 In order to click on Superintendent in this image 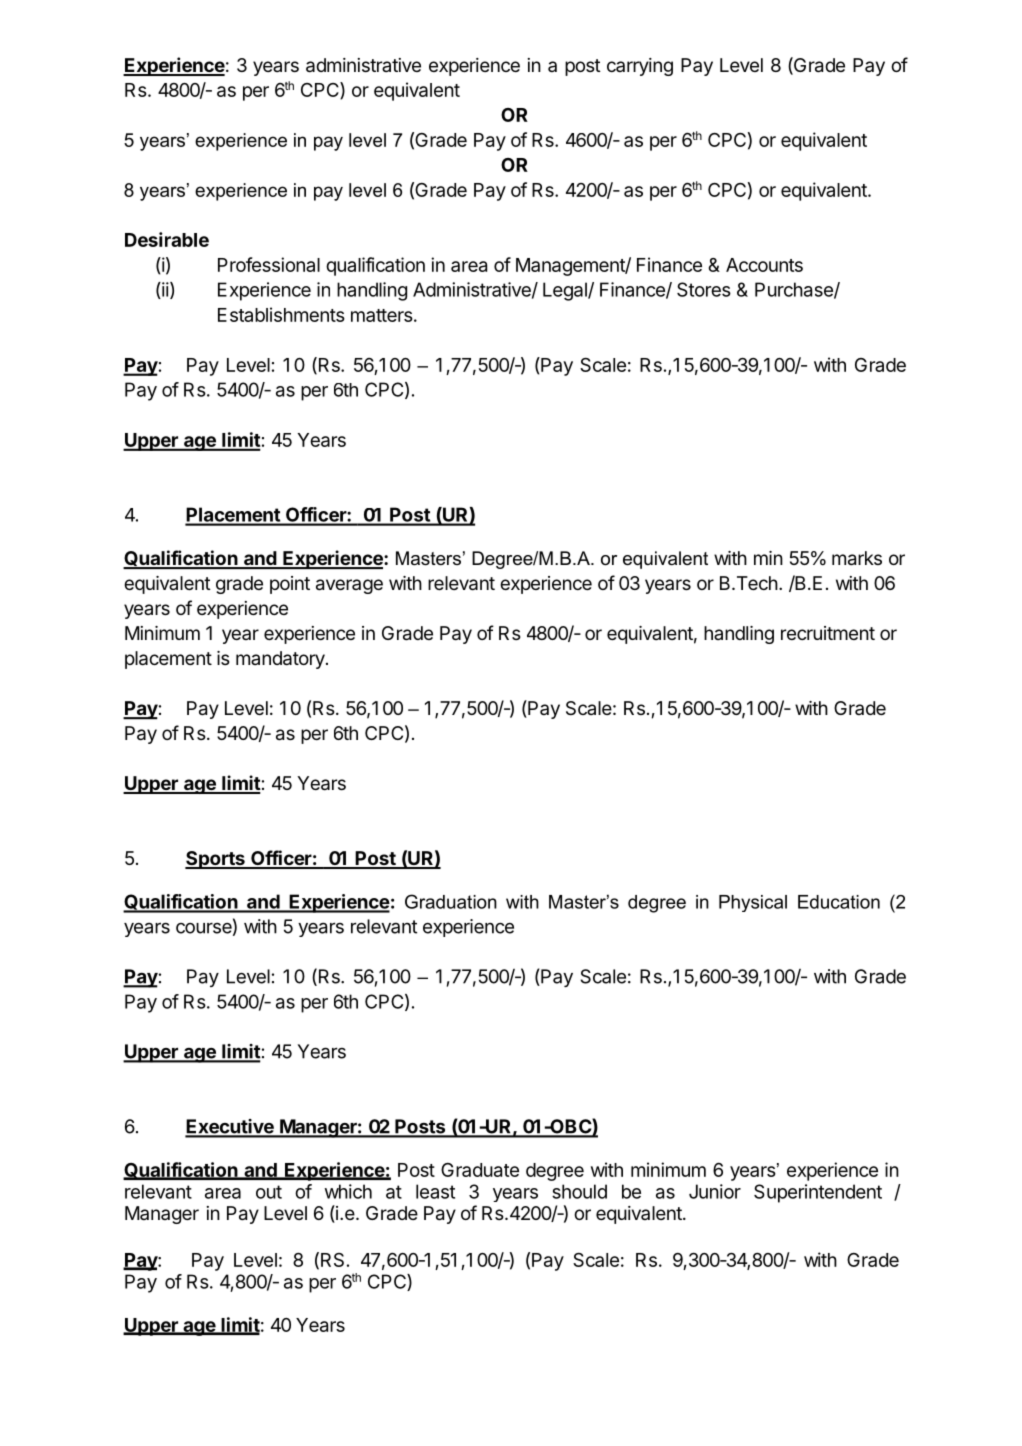, I will do `click(818, 1193)`.
